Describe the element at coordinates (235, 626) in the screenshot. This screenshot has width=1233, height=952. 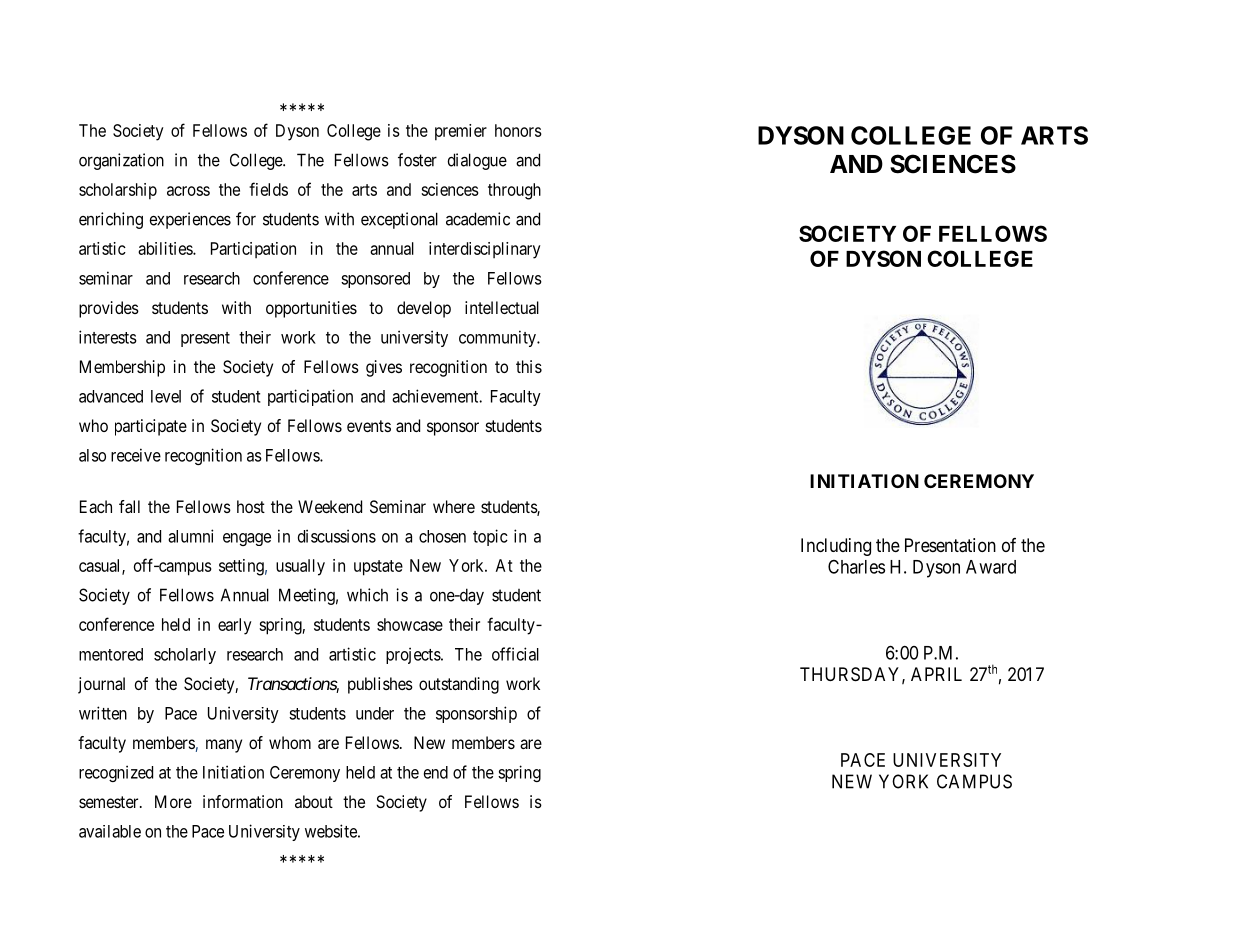
I see `early` at that location.
